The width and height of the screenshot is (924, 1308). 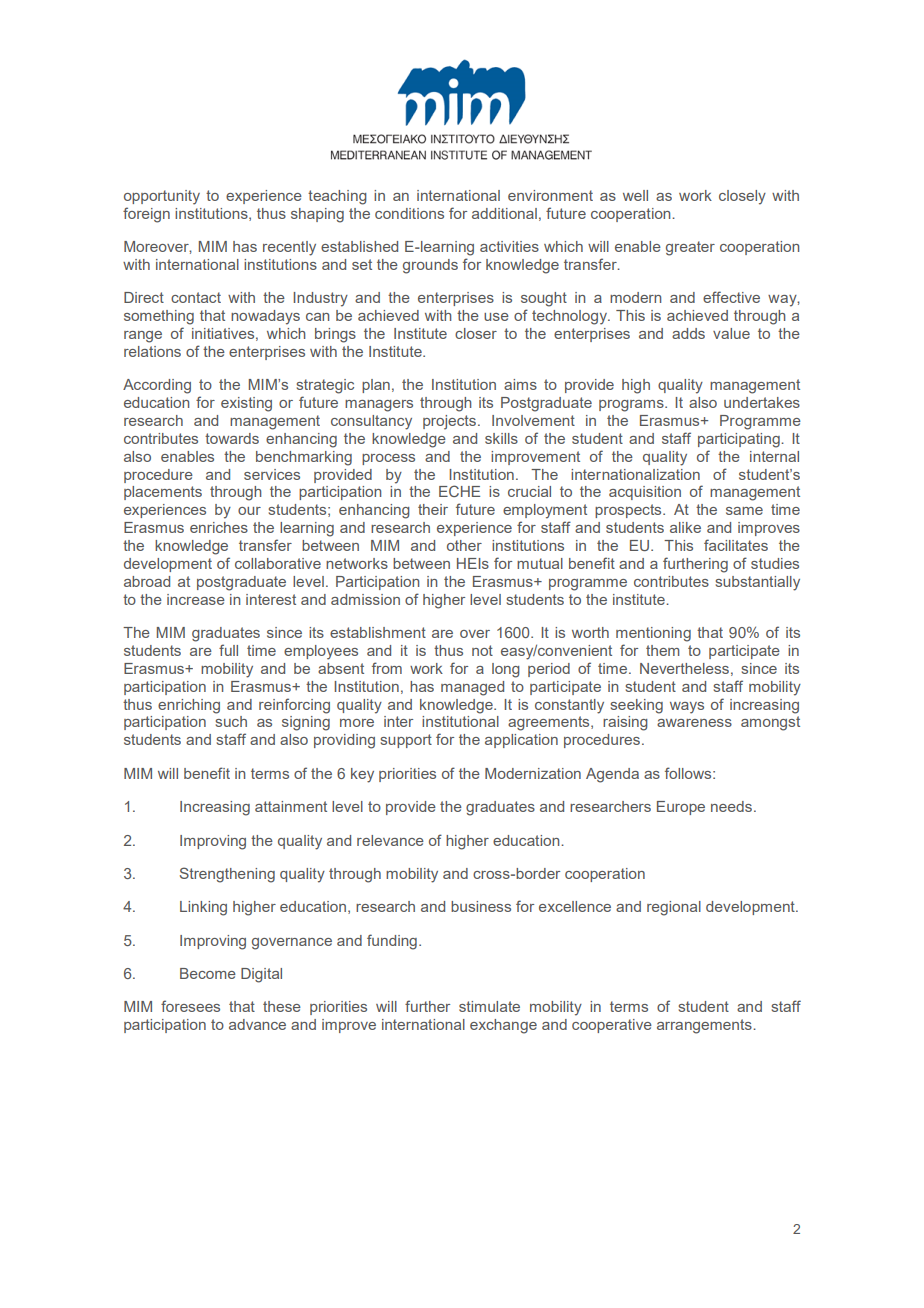 What do you see at coordinates (189, 706) in the screenshot?
I see `enriching` at bounding box center [189, 706].
